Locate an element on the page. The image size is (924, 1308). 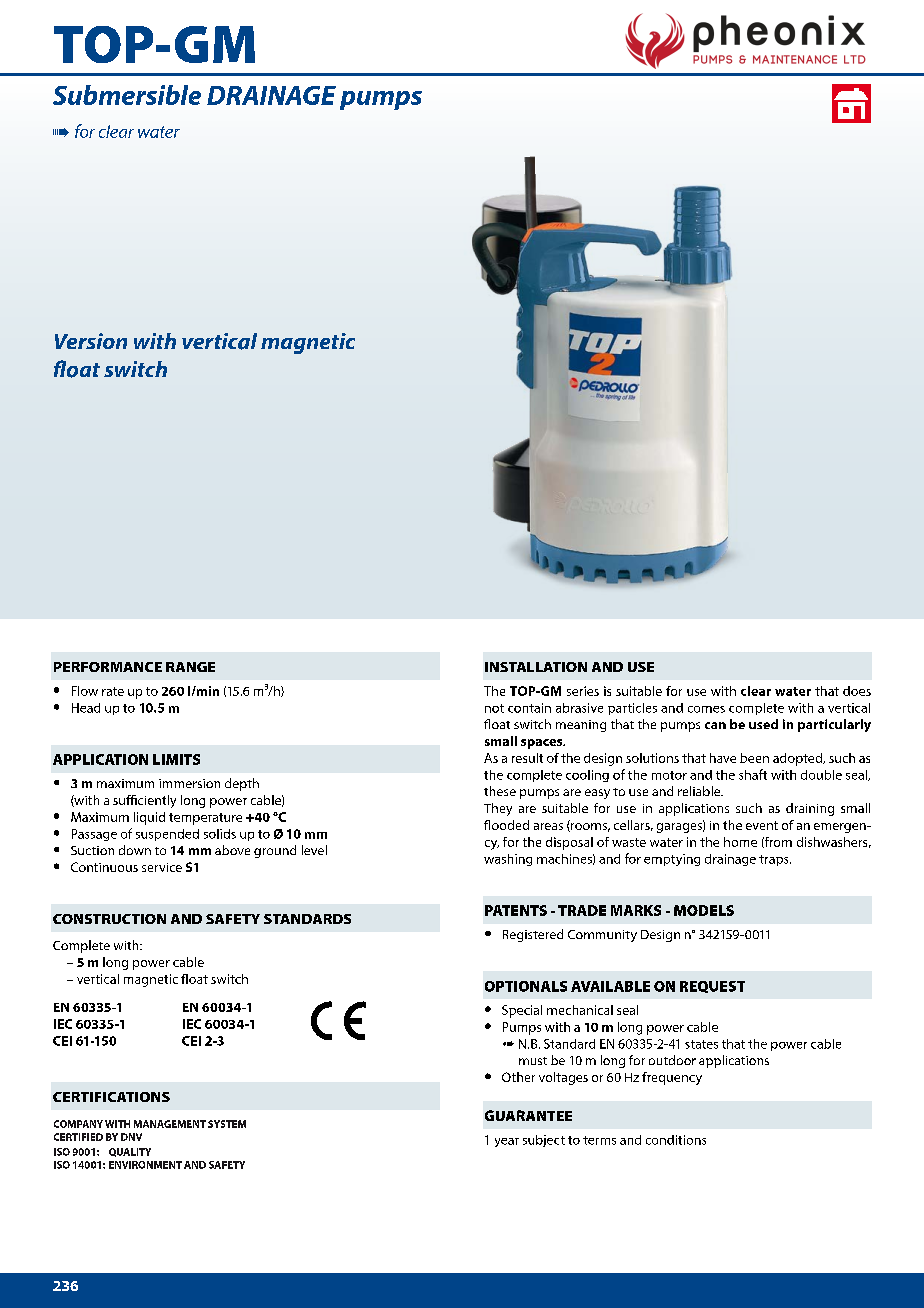
Version is located at coordinates (91, 341).
